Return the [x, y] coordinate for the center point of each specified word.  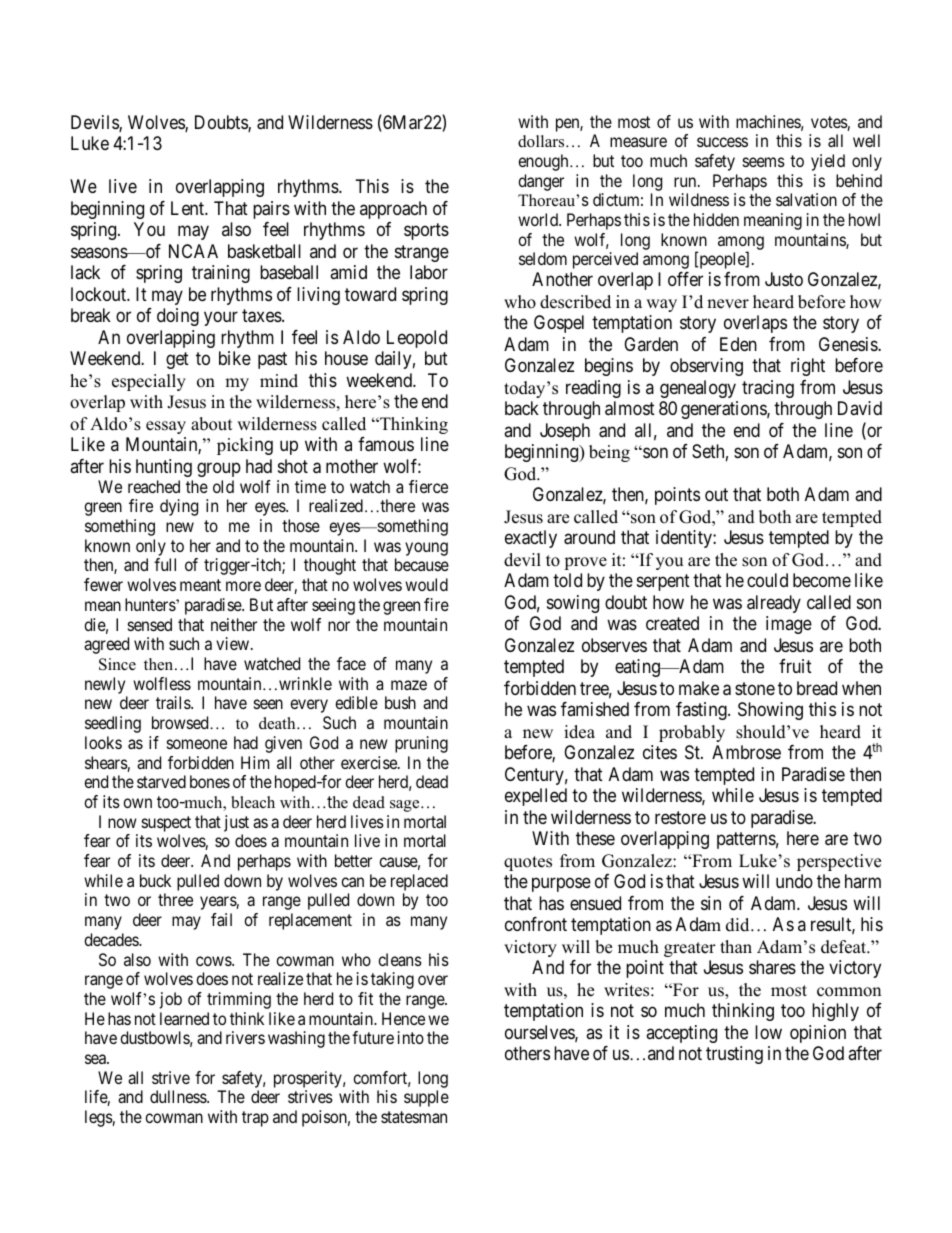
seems [764, 162]
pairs [271, 210]
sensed [150, 624]
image [789, 625]
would [426, 584]
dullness [179, 1096]
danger [541, 182]
